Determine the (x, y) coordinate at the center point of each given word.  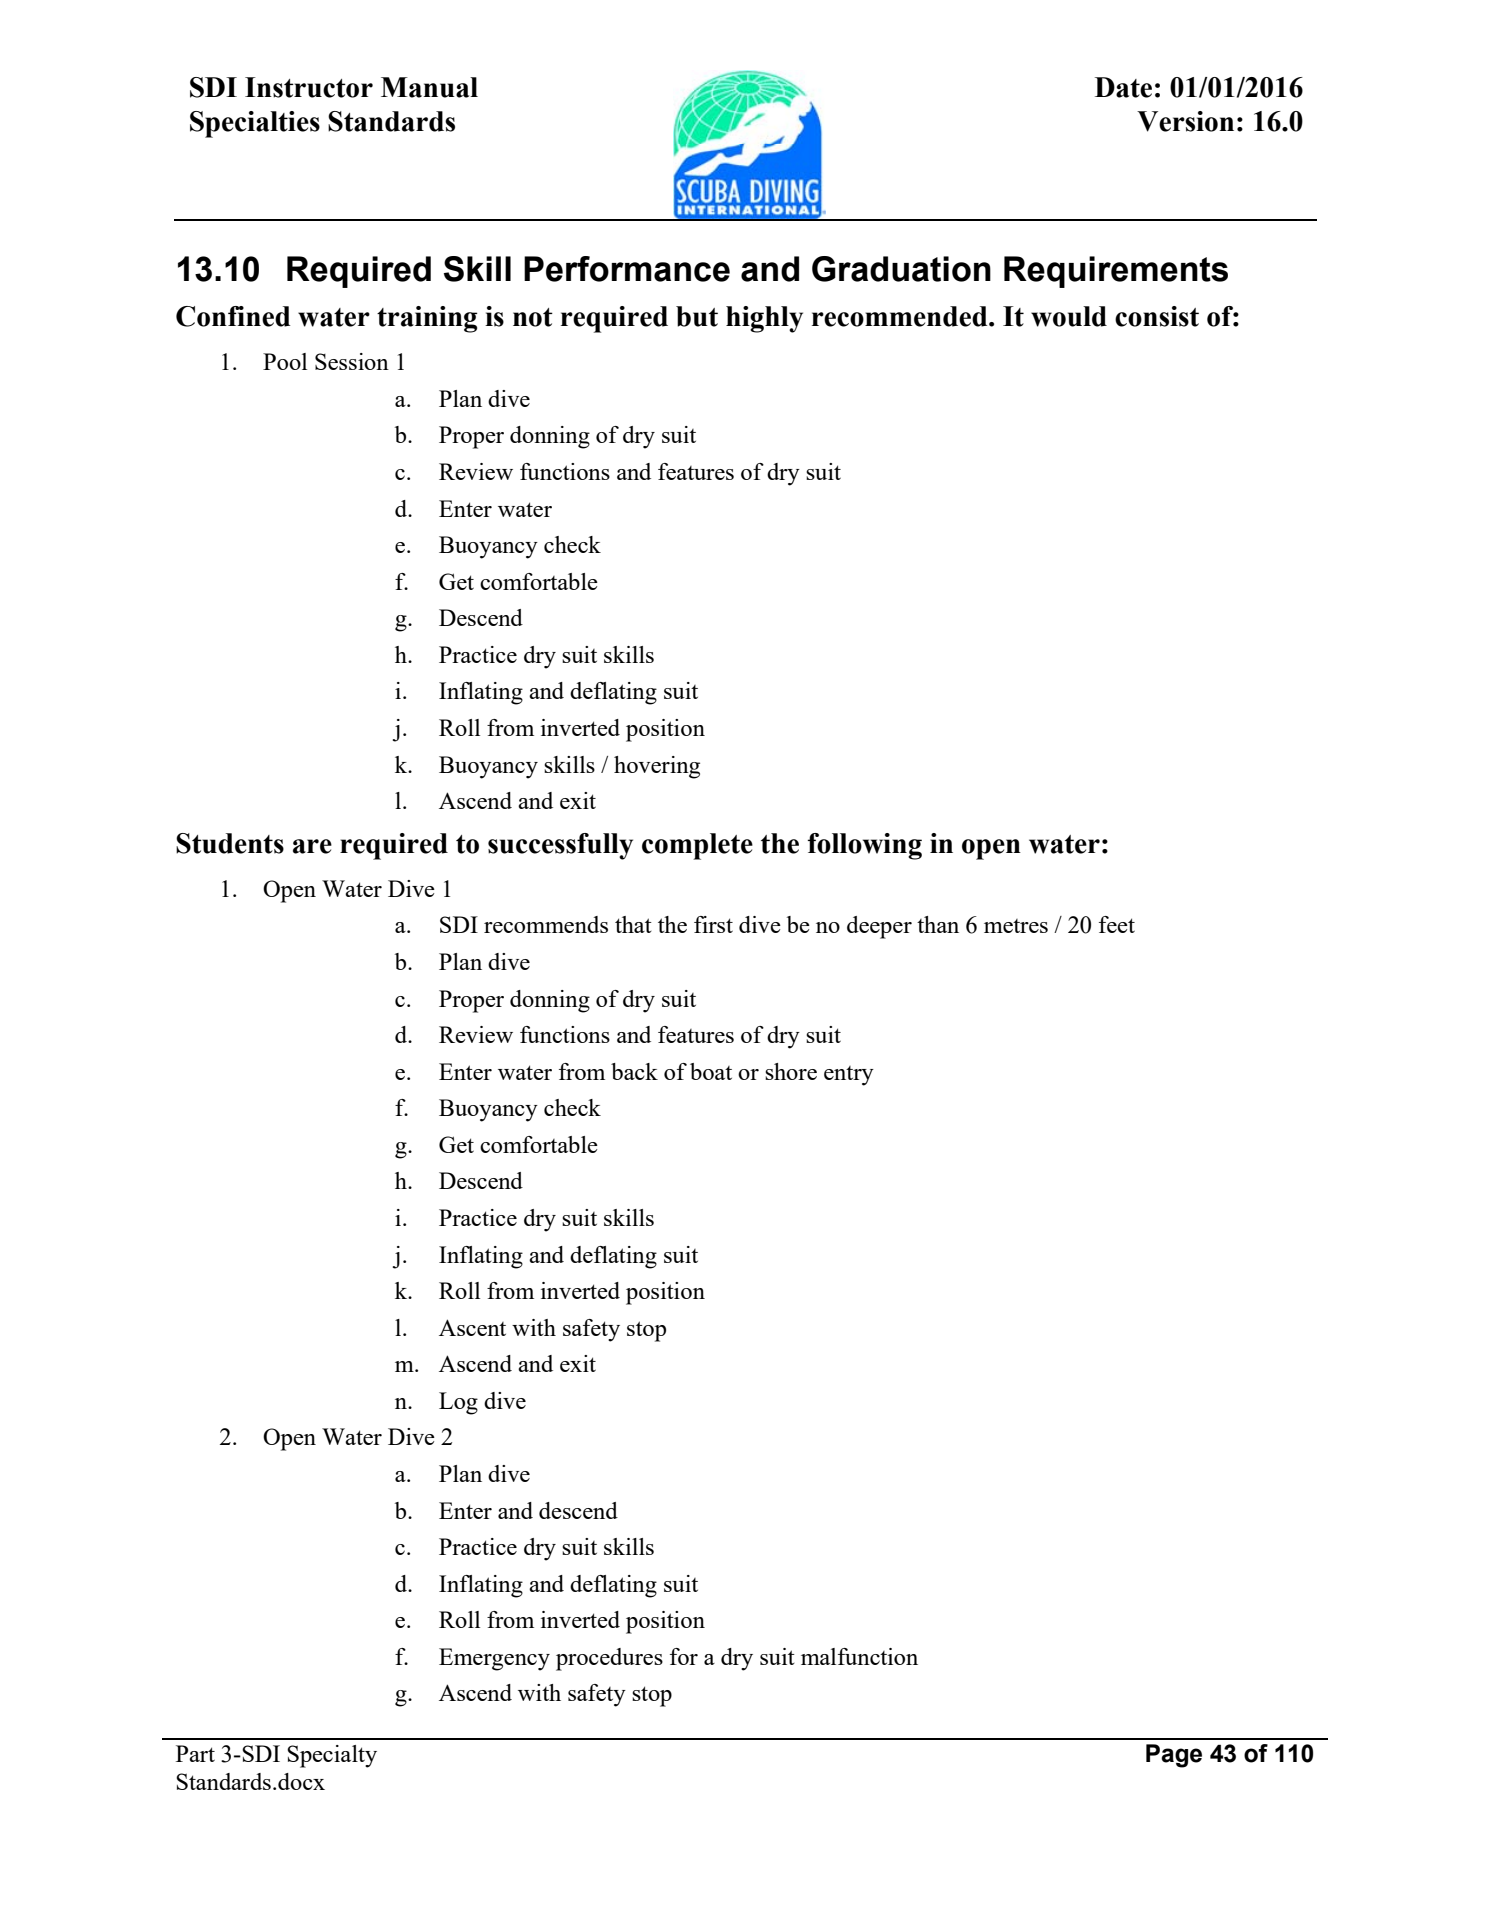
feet (1117, 924)
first (713, 924)
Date (1123, 87)
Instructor (309, 87)
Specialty (332, 1756)
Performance (627, 269)
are (312, 846)
